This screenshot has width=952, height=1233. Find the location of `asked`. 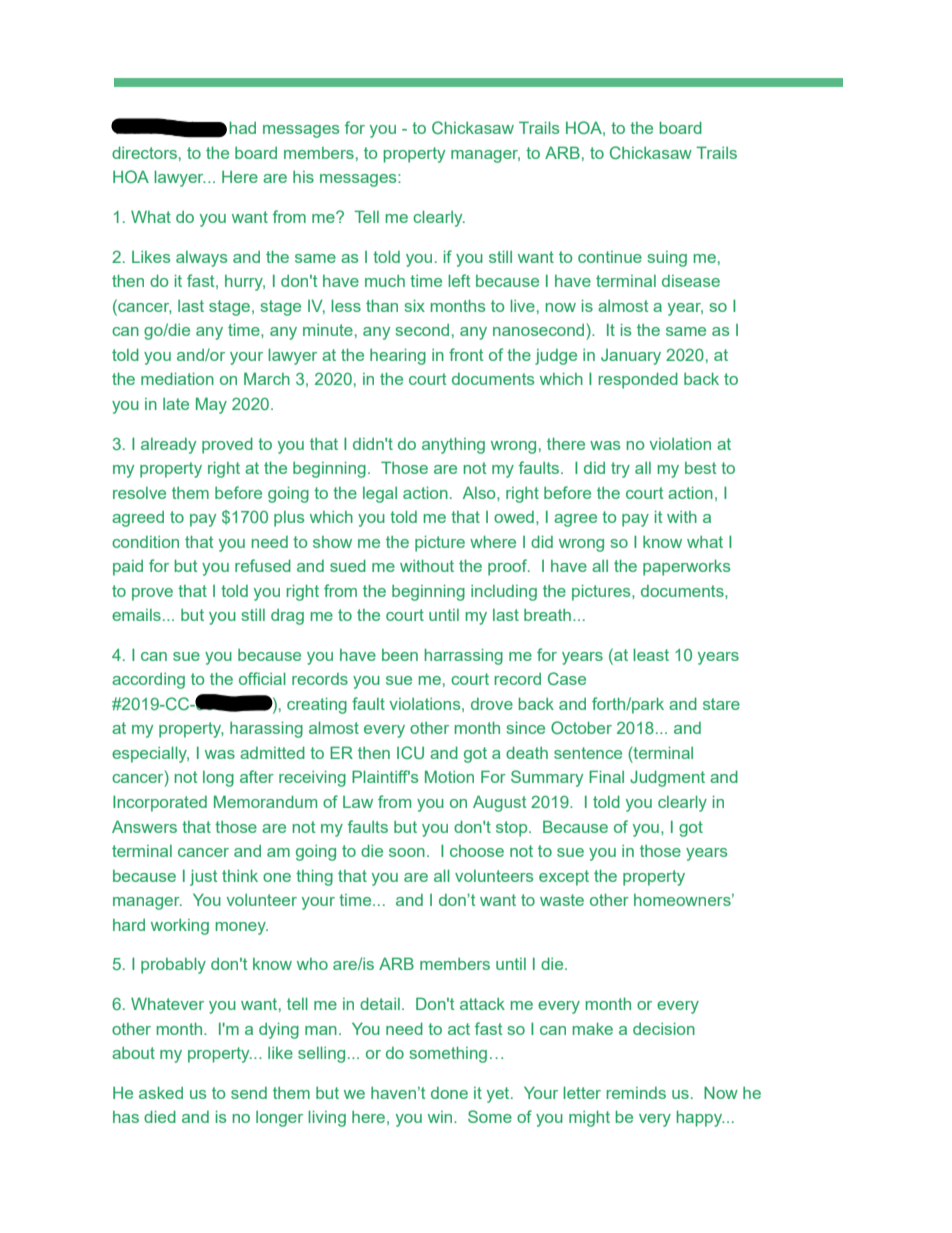

asked is located at coordinates (161, 1092).
